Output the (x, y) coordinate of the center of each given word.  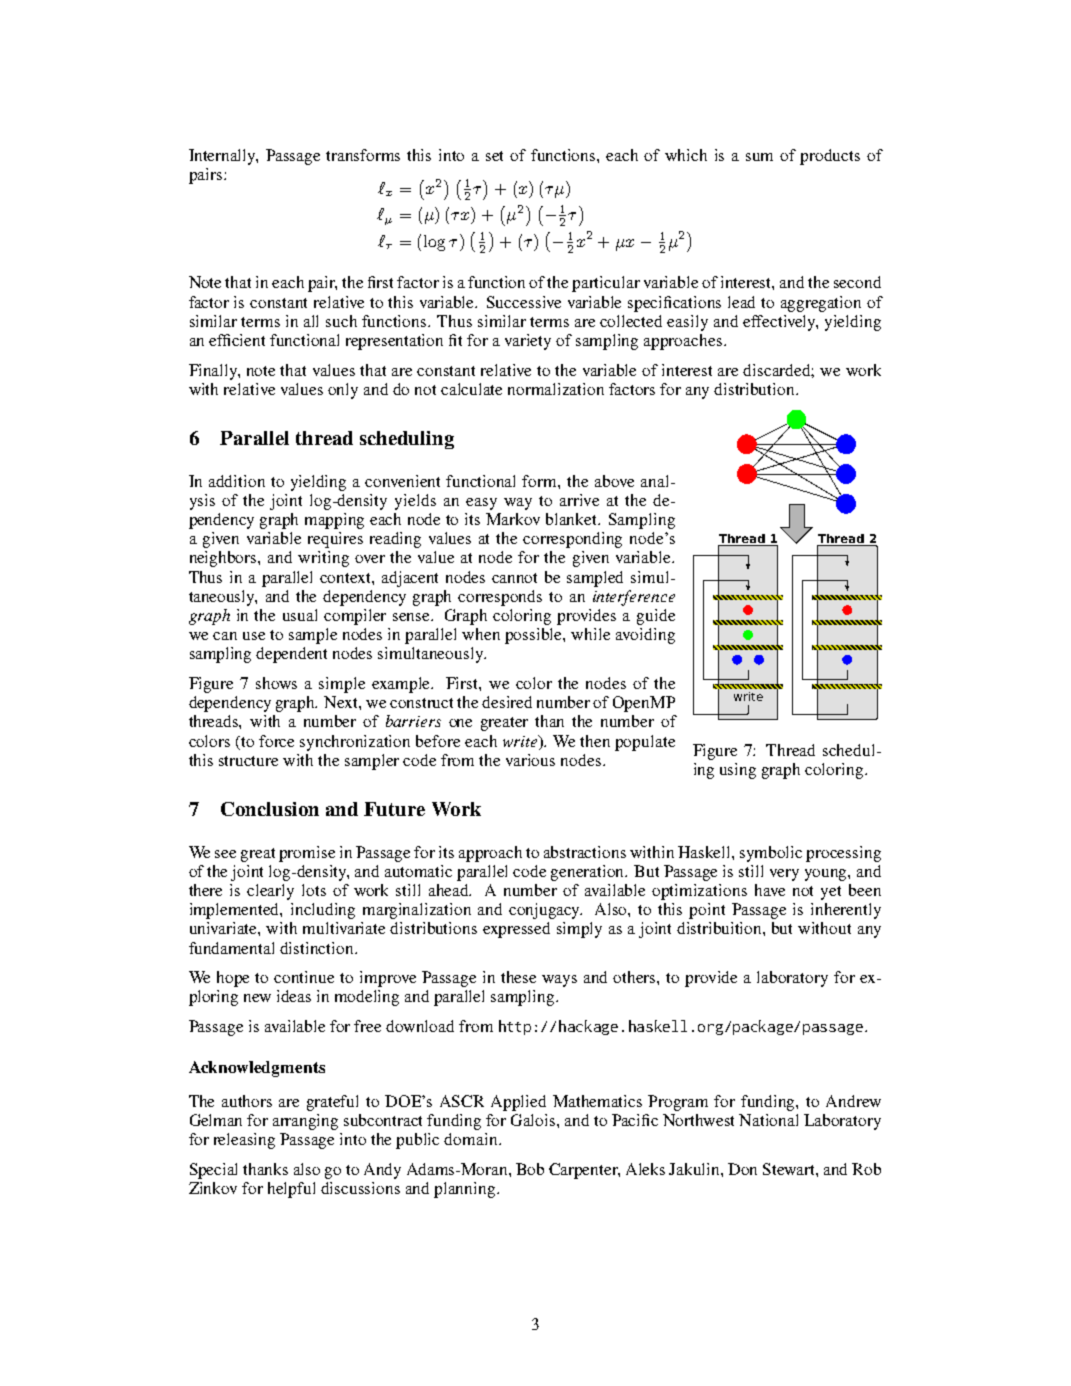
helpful (291, 1190)
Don (742, 1169)
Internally (223, 157)
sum (759, 157)
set (494, 156)
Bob (530, 1169)
